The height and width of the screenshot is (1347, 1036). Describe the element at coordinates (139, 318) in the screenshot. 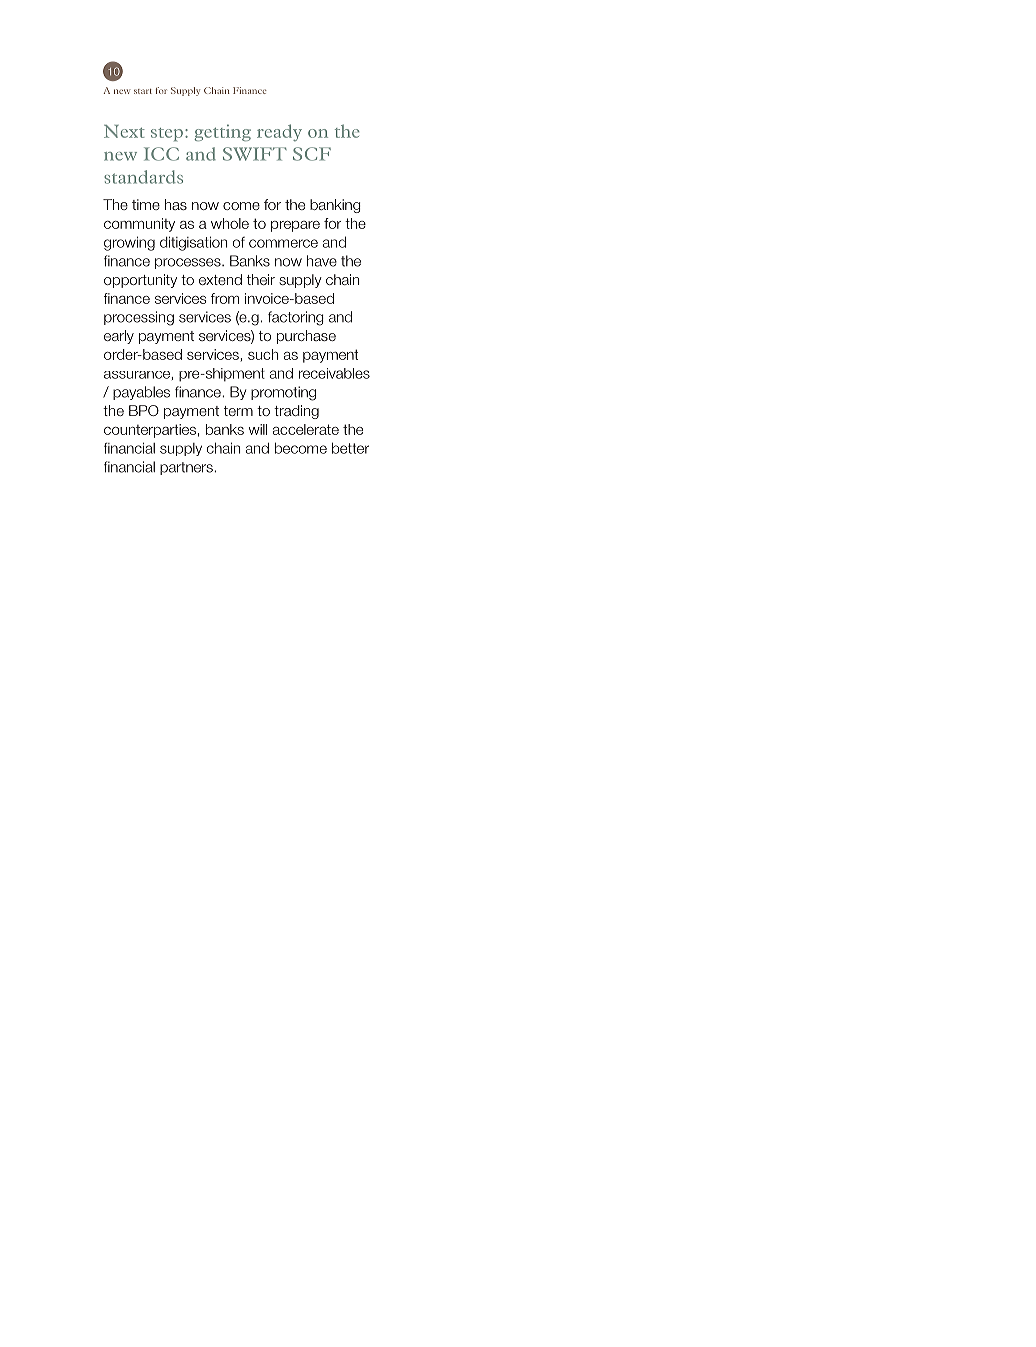

I see `processing` at that location.
